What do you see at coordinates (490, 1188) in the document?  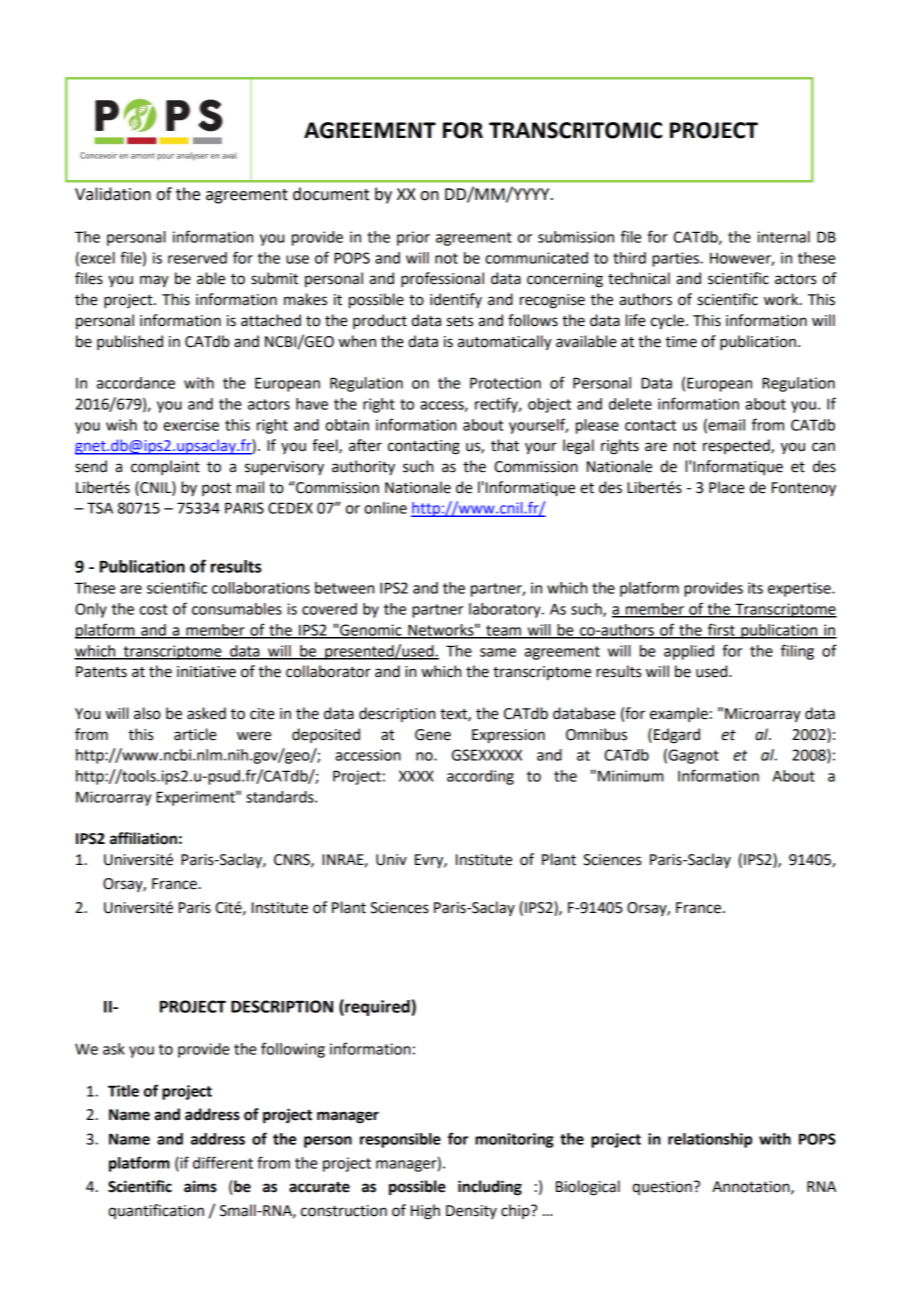 I see `including` at bounding box center [490, 1188].
